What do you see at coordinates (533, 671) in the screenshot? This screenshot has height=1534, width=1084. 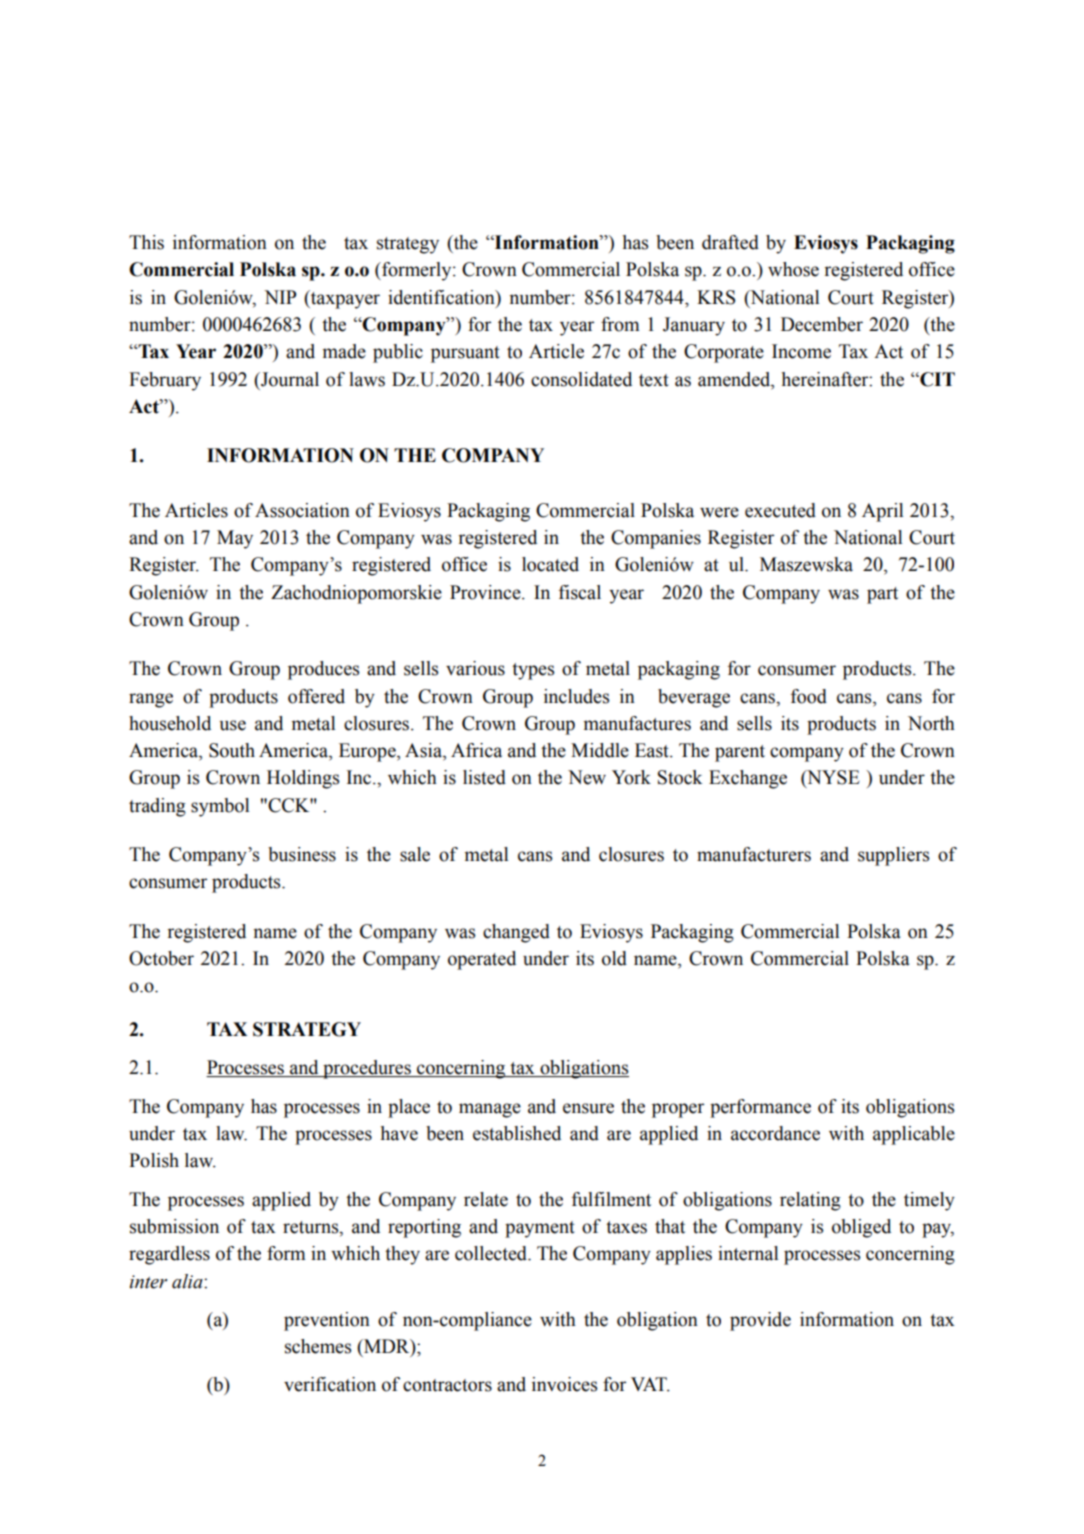 I see `types` at bounding box center [533, 671].
